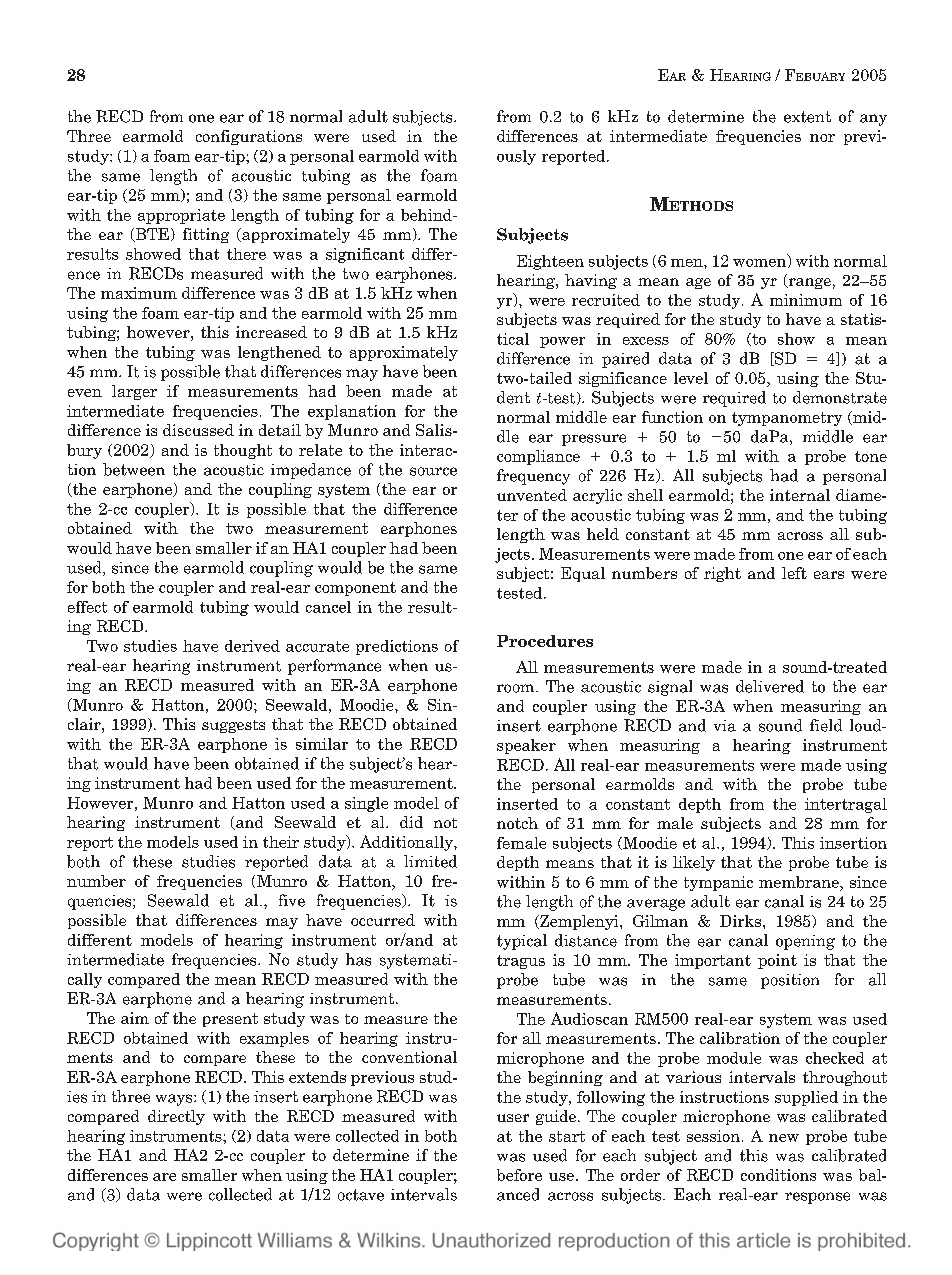  What do you see at coordinates (176, 1117) in the screenshot?
I see `directly` at bounding box center [176, 1117].
